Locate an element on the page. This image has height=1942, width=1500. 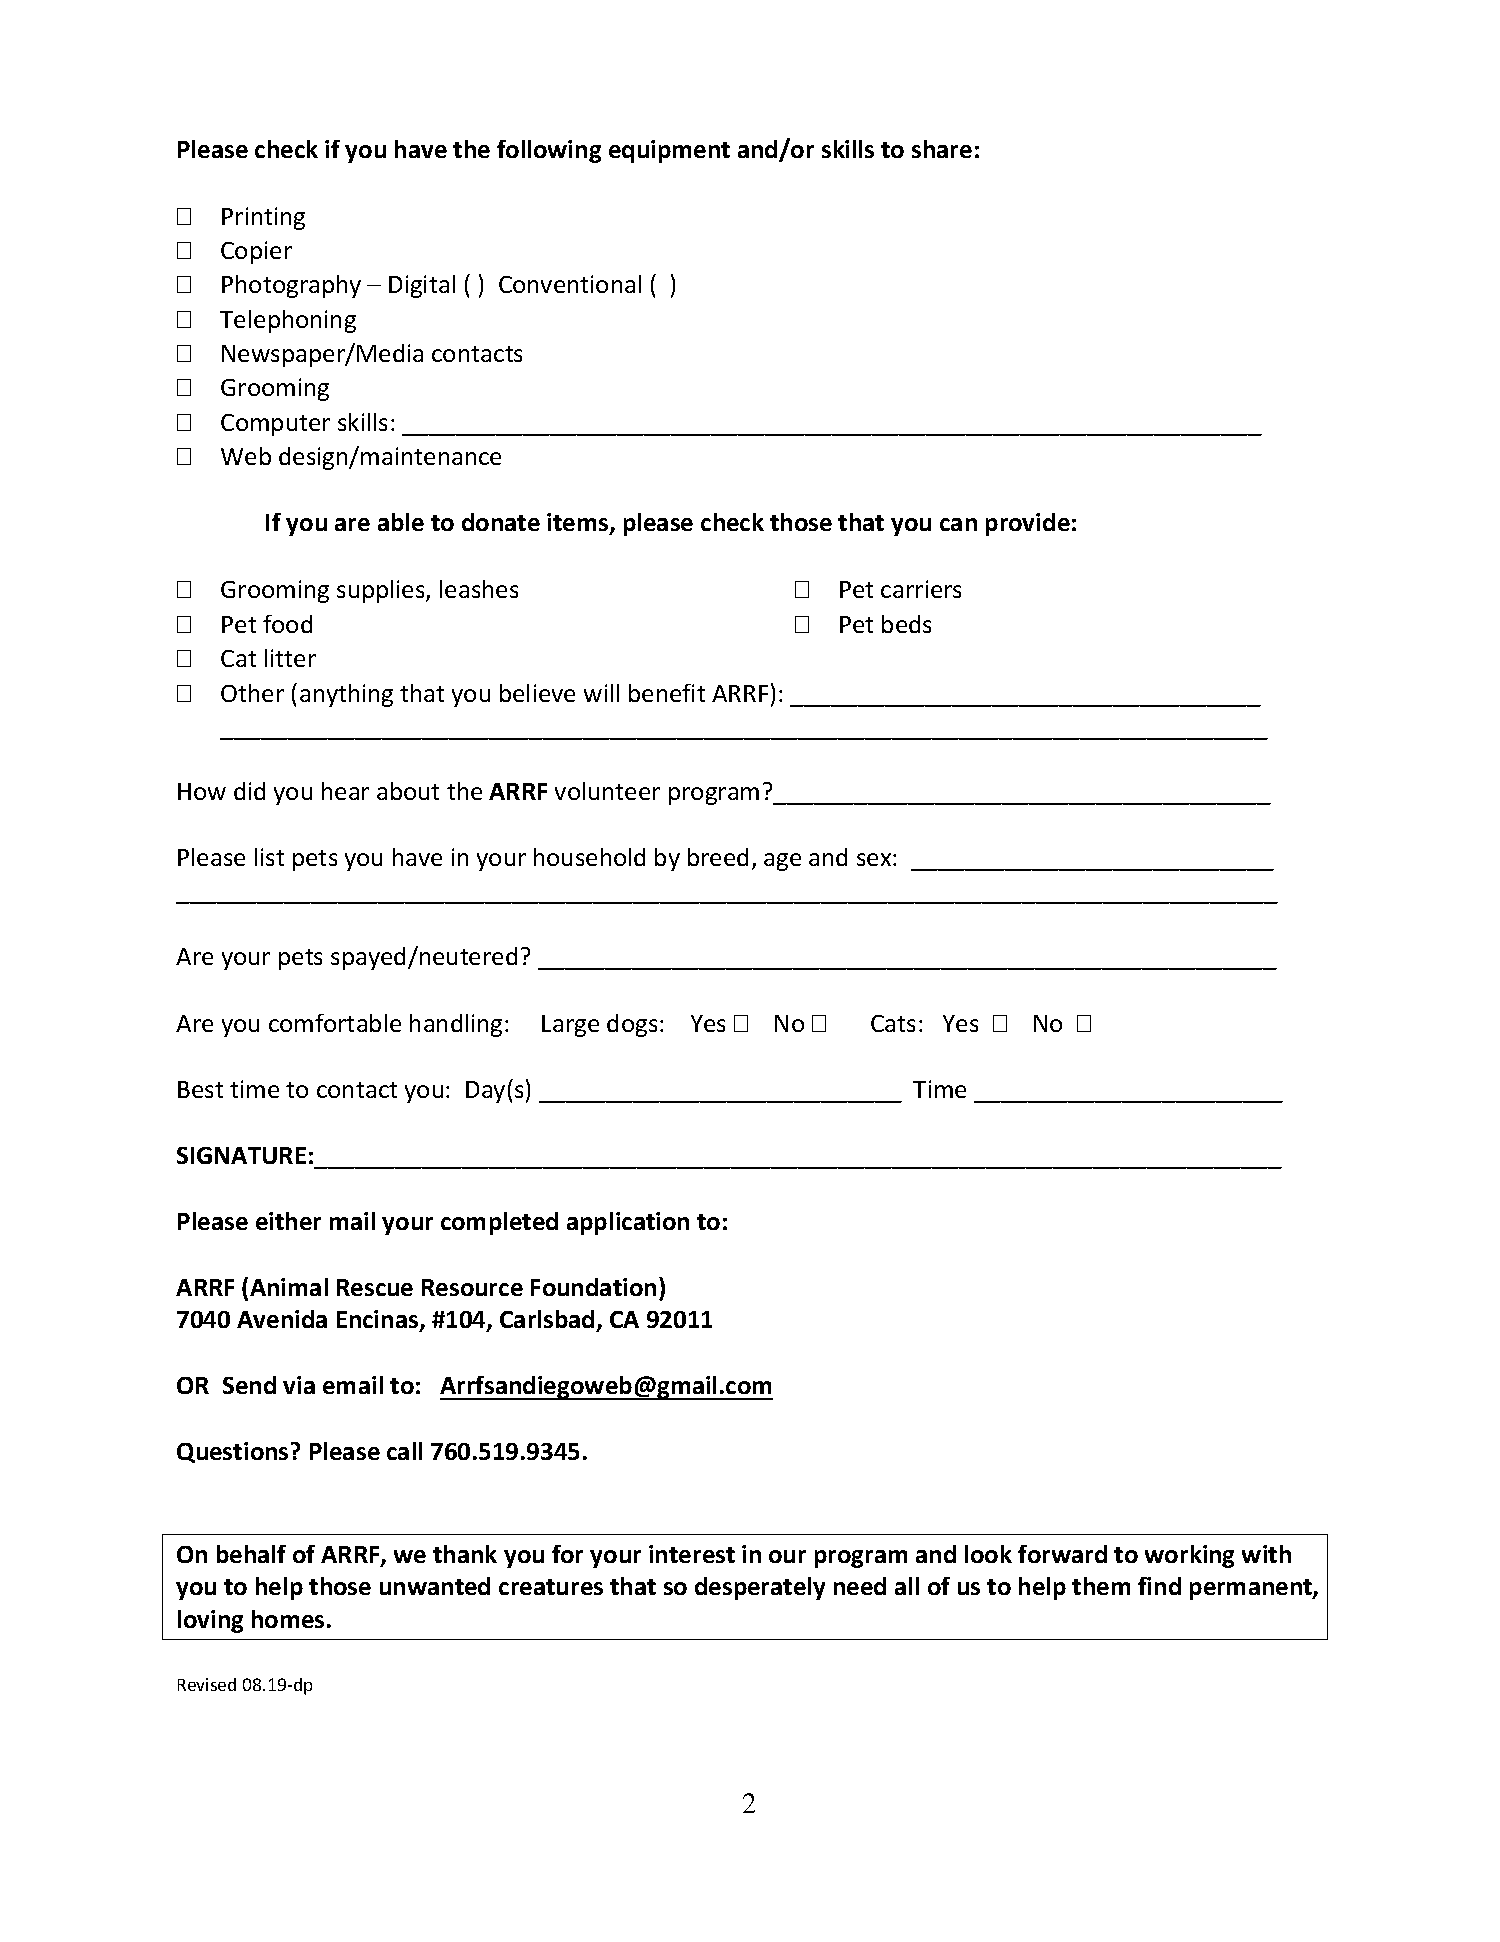
application is located at coordinates (628, 1223).
